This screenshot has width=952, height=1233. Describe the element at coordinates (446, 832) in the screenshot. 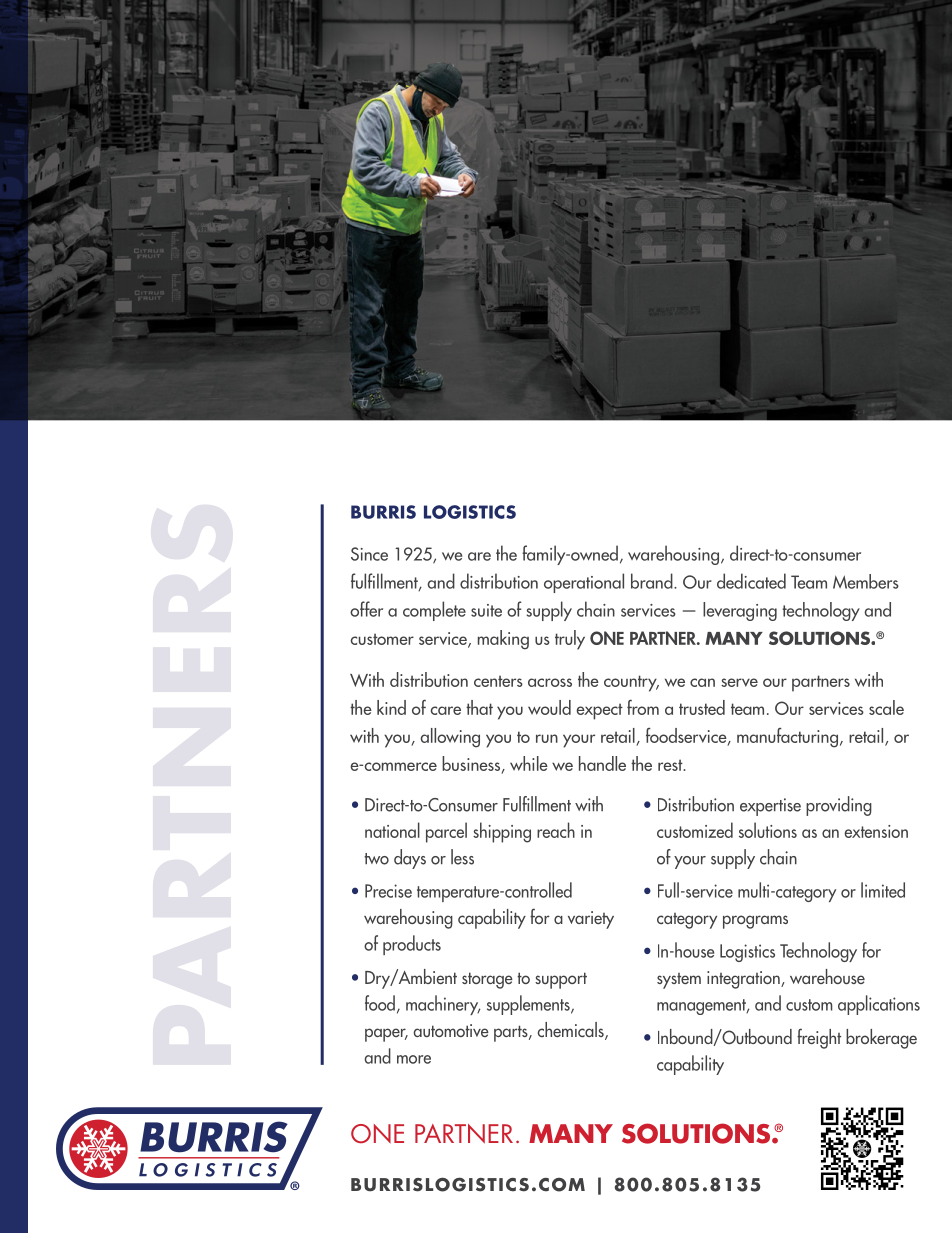

I see `parcel` at that location.
